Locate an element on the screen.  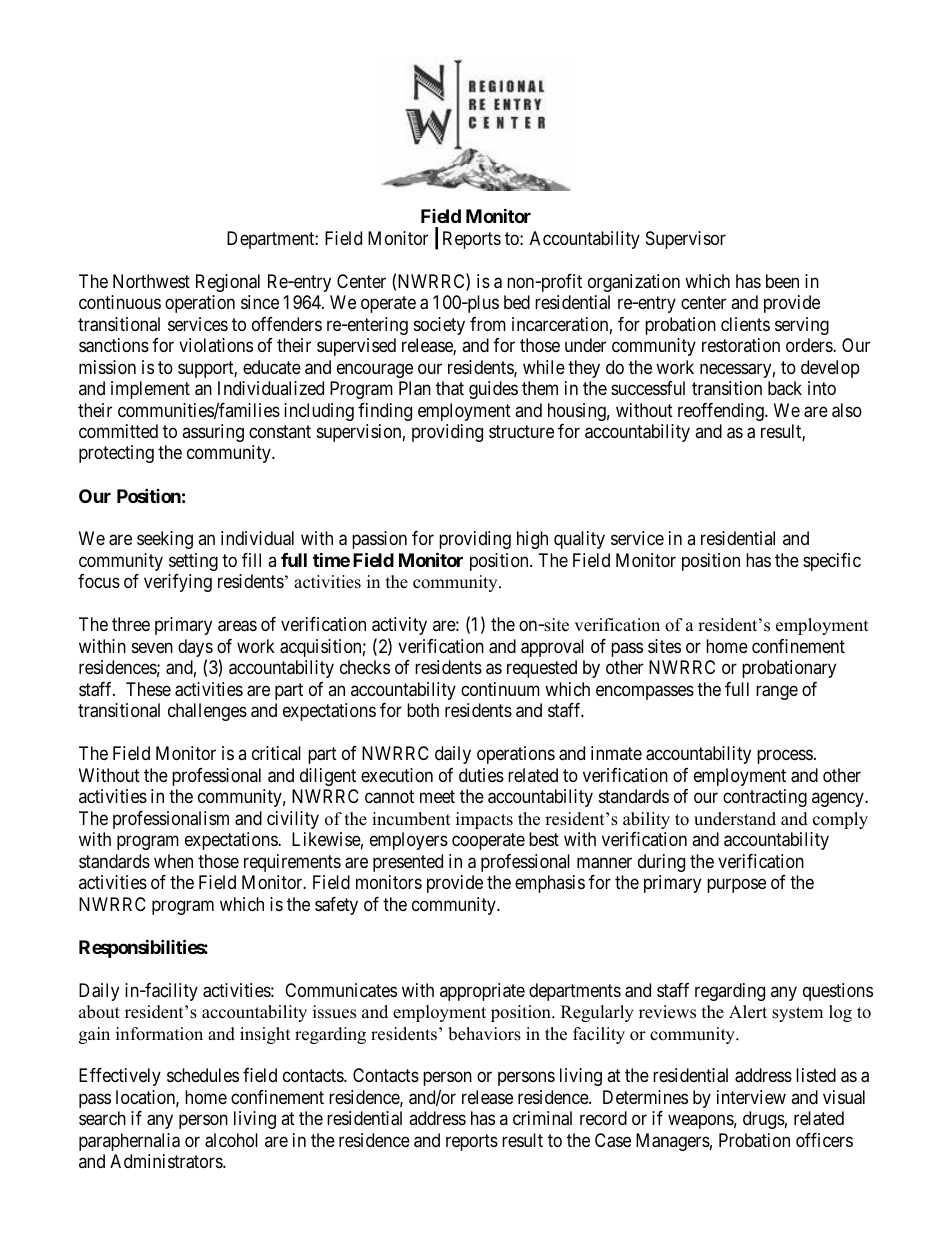
high is located at coordinates (532, 540).
